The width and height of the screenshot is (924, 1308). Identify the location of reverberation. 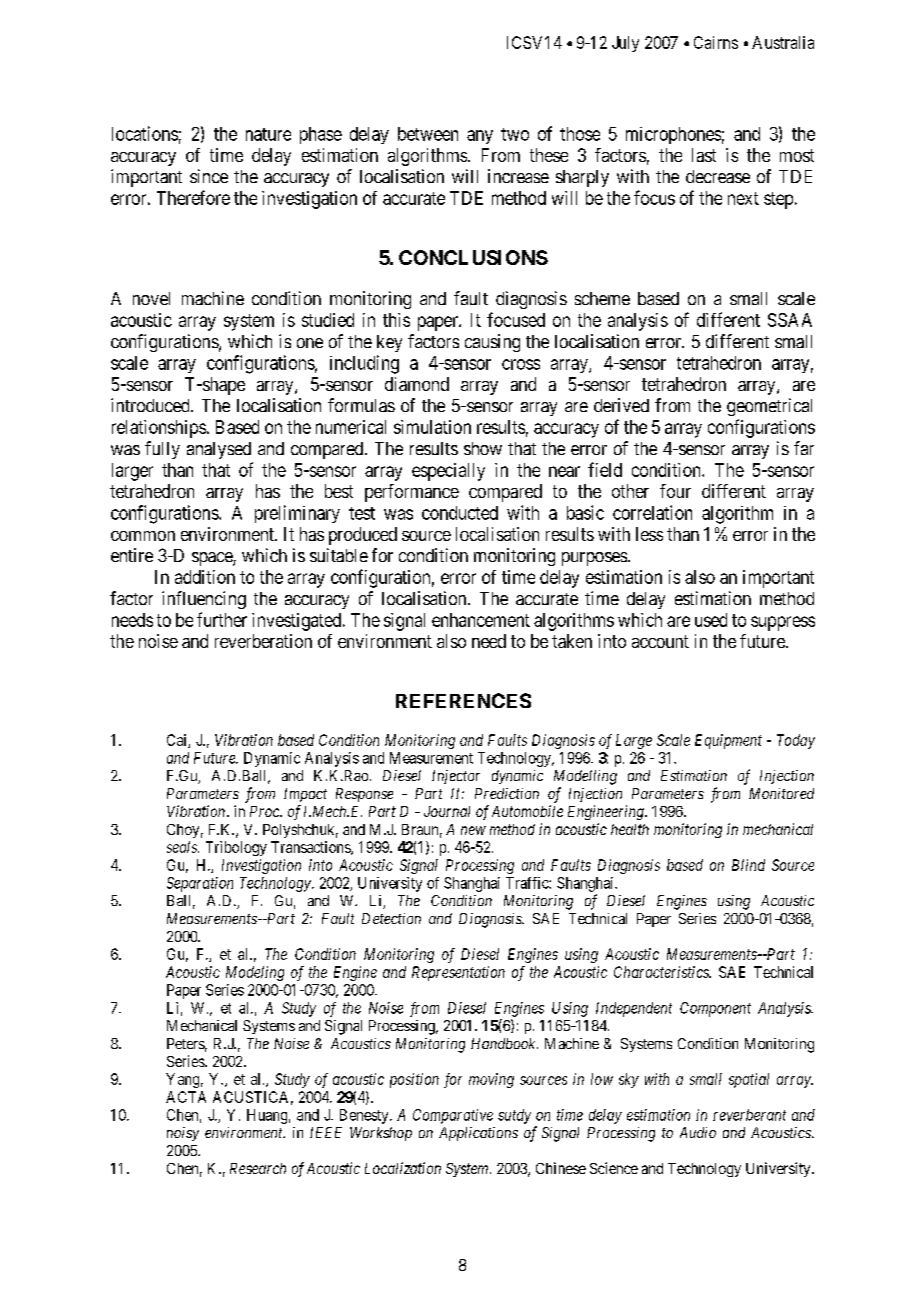
(263, 641).
